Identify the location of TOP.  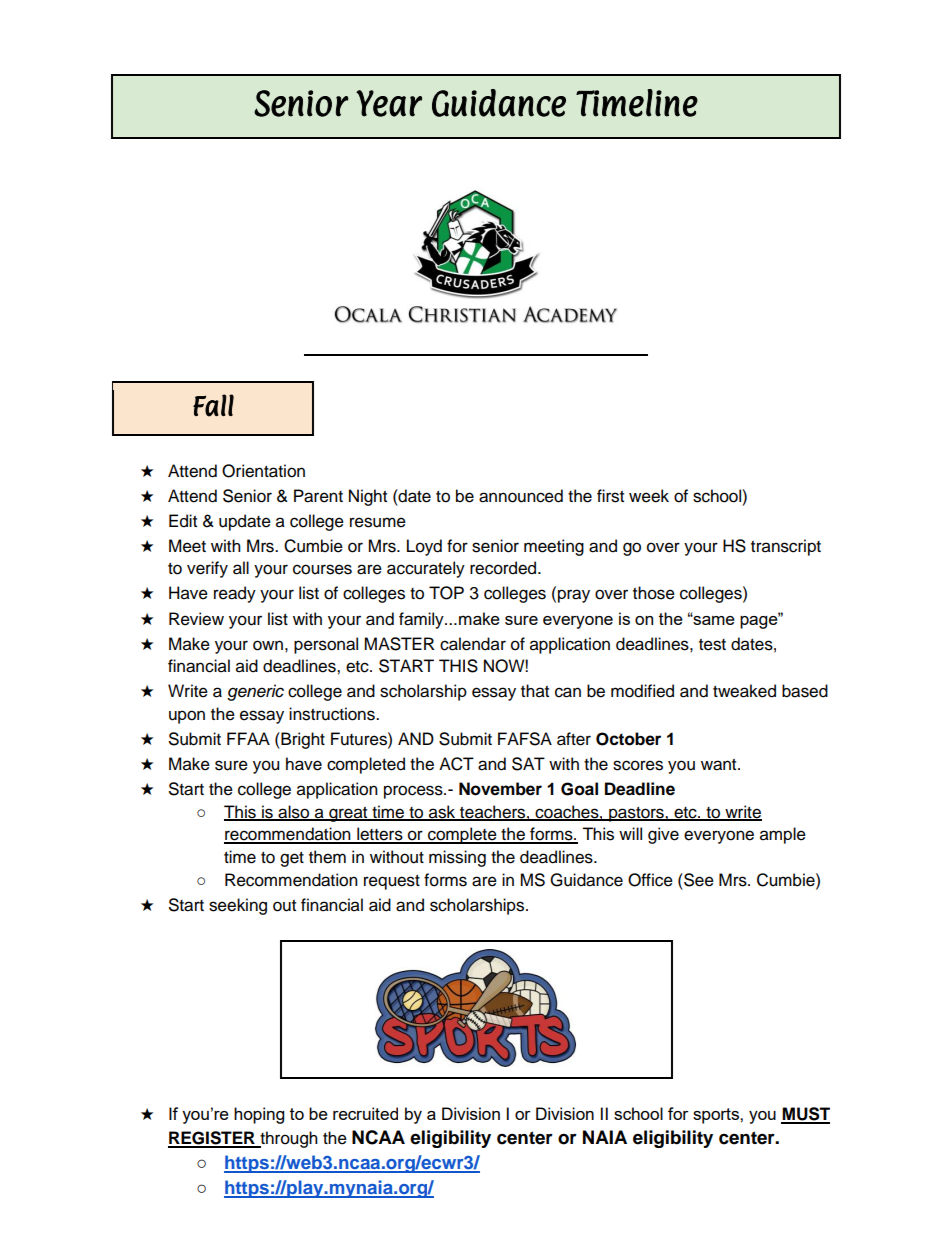
(446, 593).
